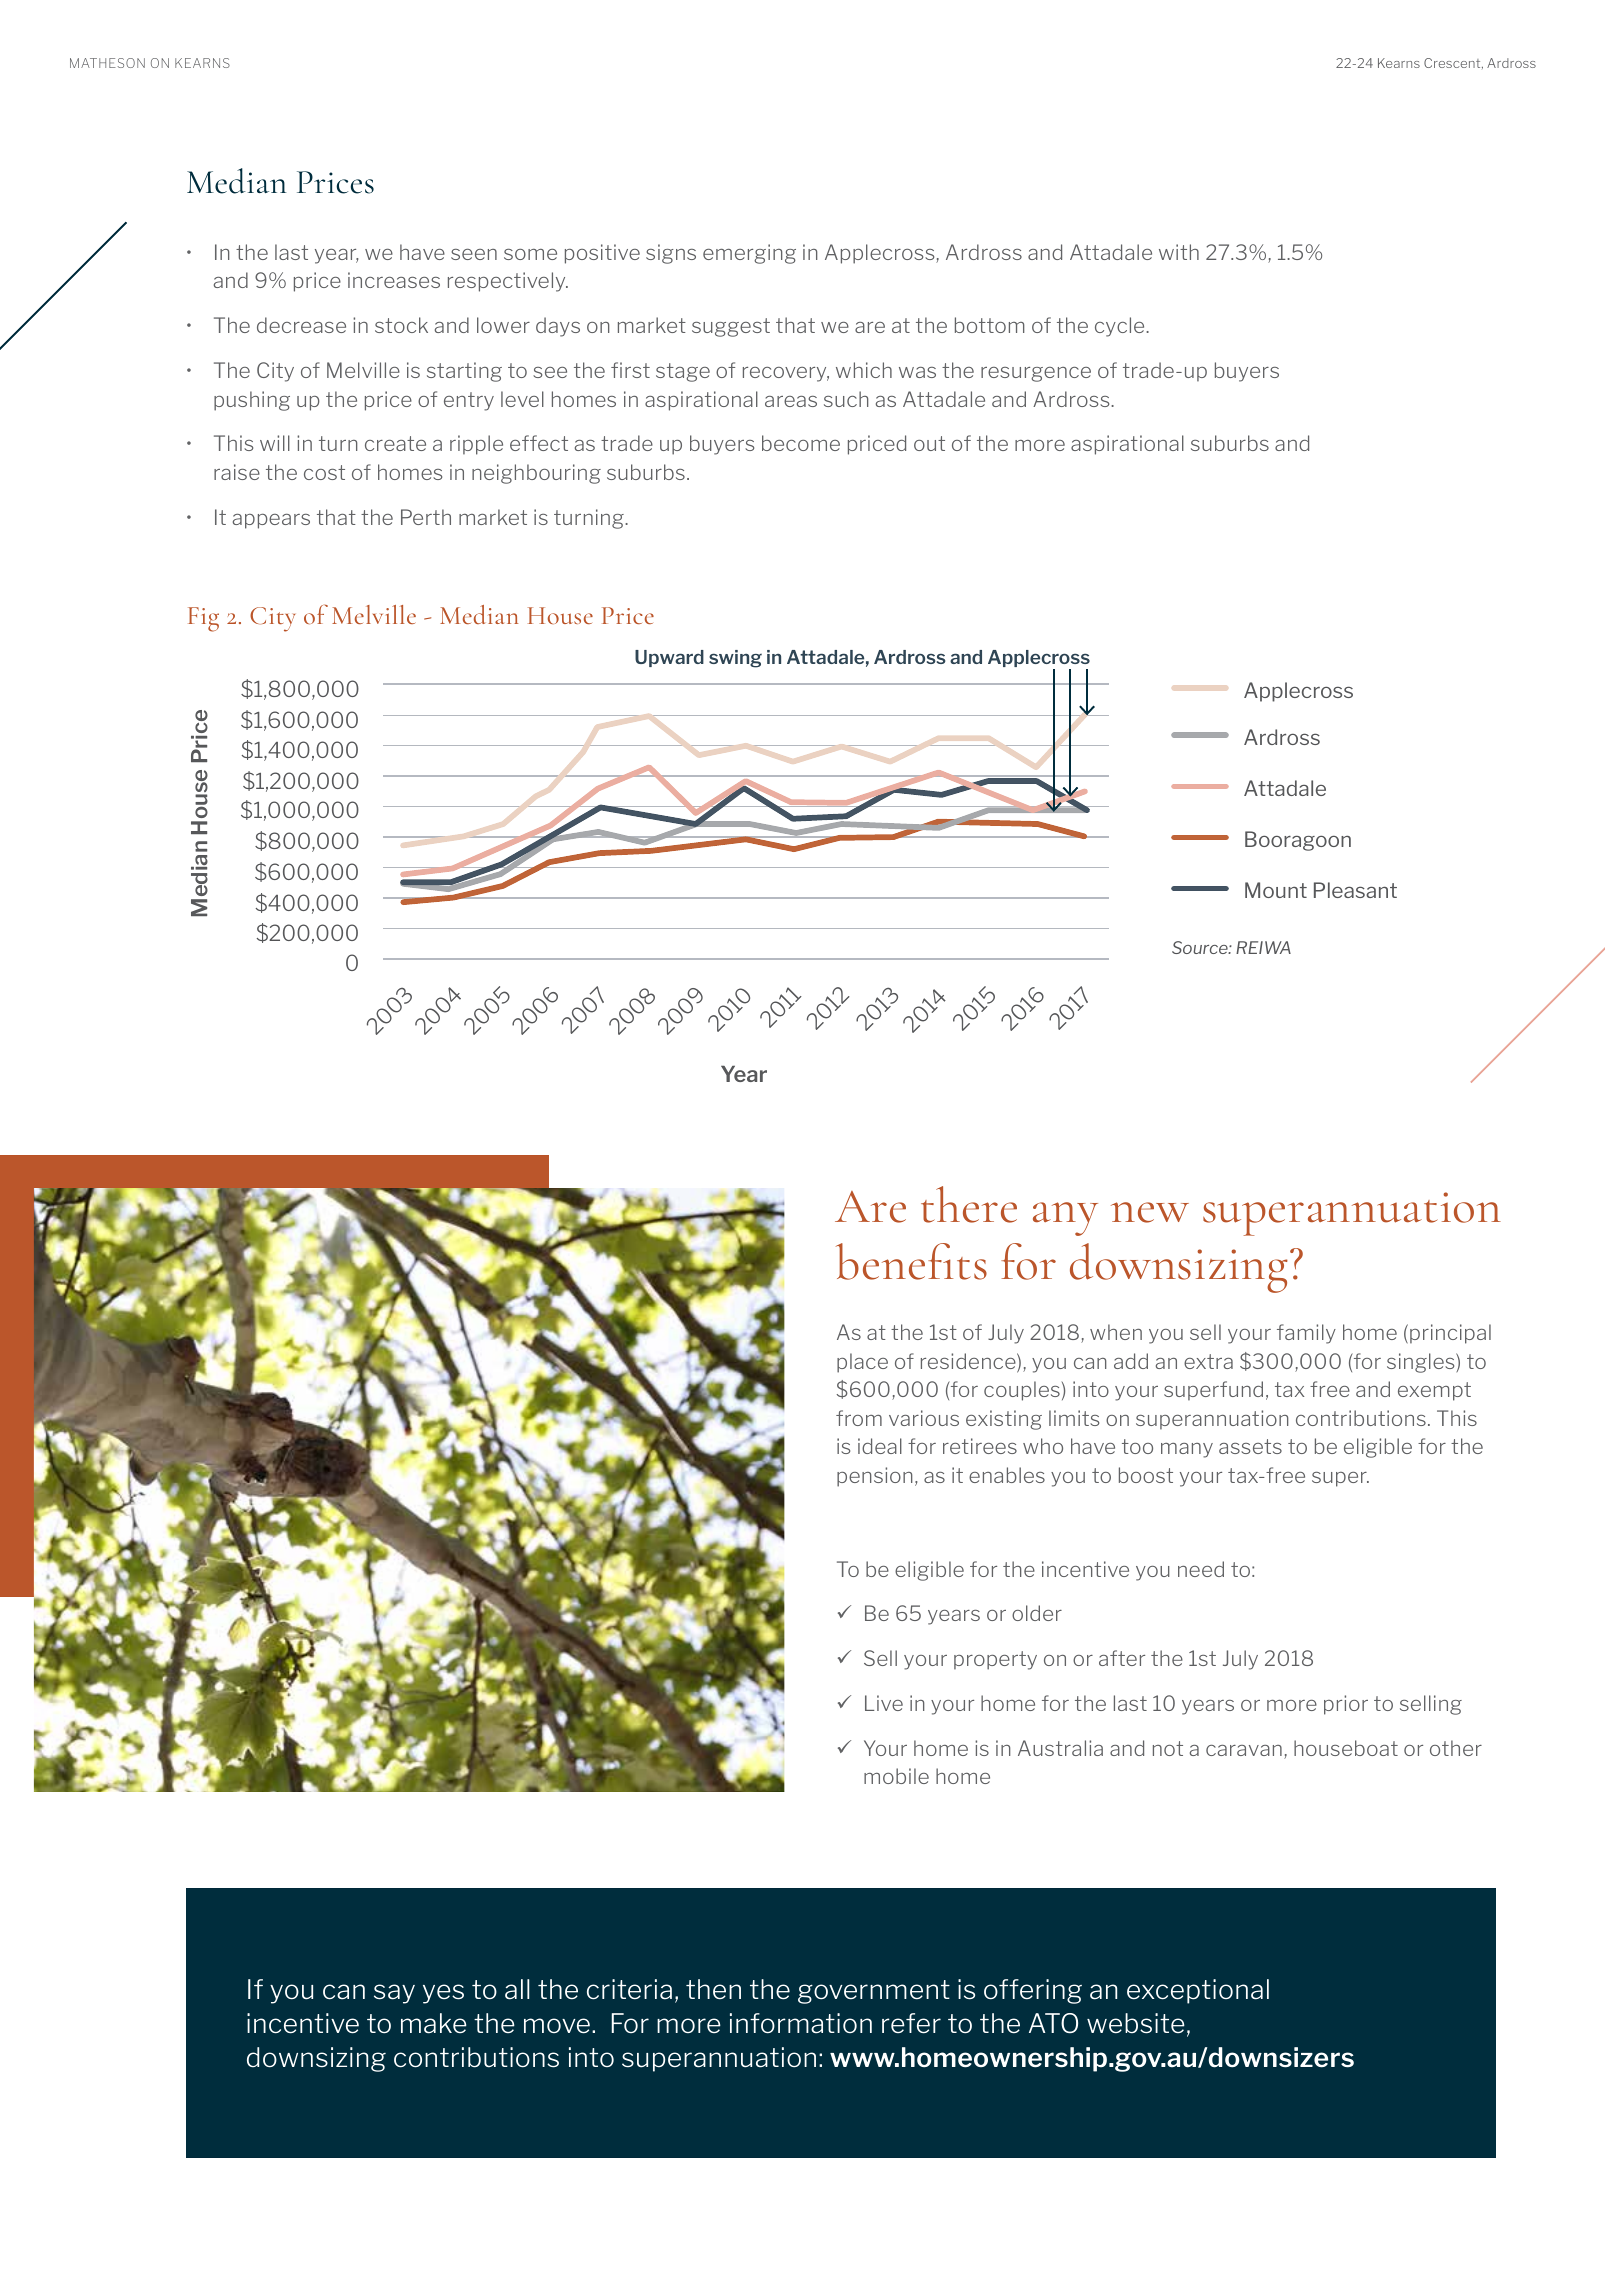 Image resolution: width=1605 pixels, height=2270 pixels. I want to click on family, so click(1306, 1334).
